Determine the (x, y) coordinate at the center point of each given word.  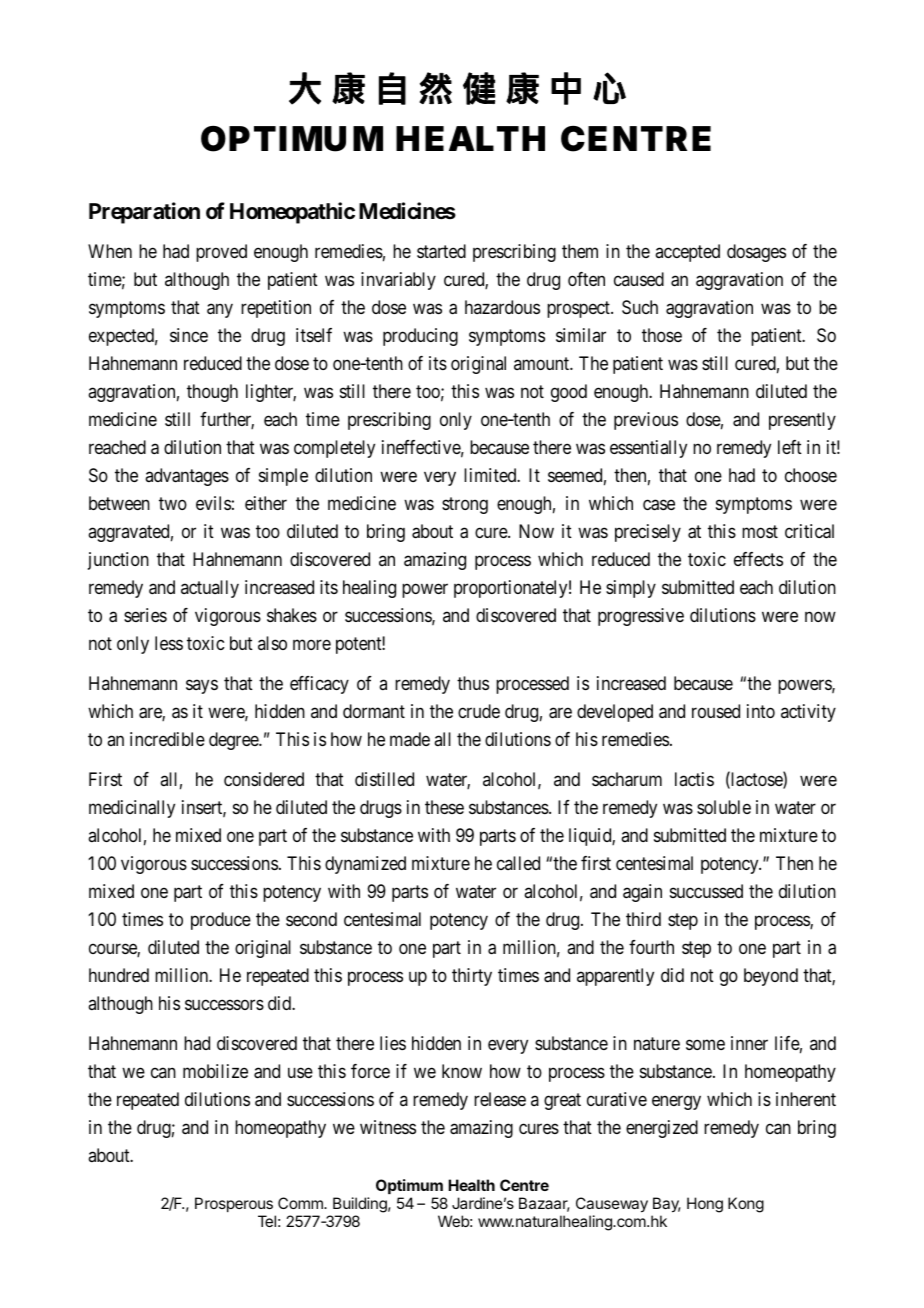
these (444, 807)
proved (221, 253)
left (790, 447)
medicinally (132, 809)
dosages (756, 253)
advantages (187, 477)
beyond (771, 977)
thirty (472, 977)
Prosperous (234, 1204)
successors (224, 1004)
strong (465, 505)
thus (473, 683)
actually (210, 589)
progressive (641, 617)
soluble (724, 807)
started (441, 251)
